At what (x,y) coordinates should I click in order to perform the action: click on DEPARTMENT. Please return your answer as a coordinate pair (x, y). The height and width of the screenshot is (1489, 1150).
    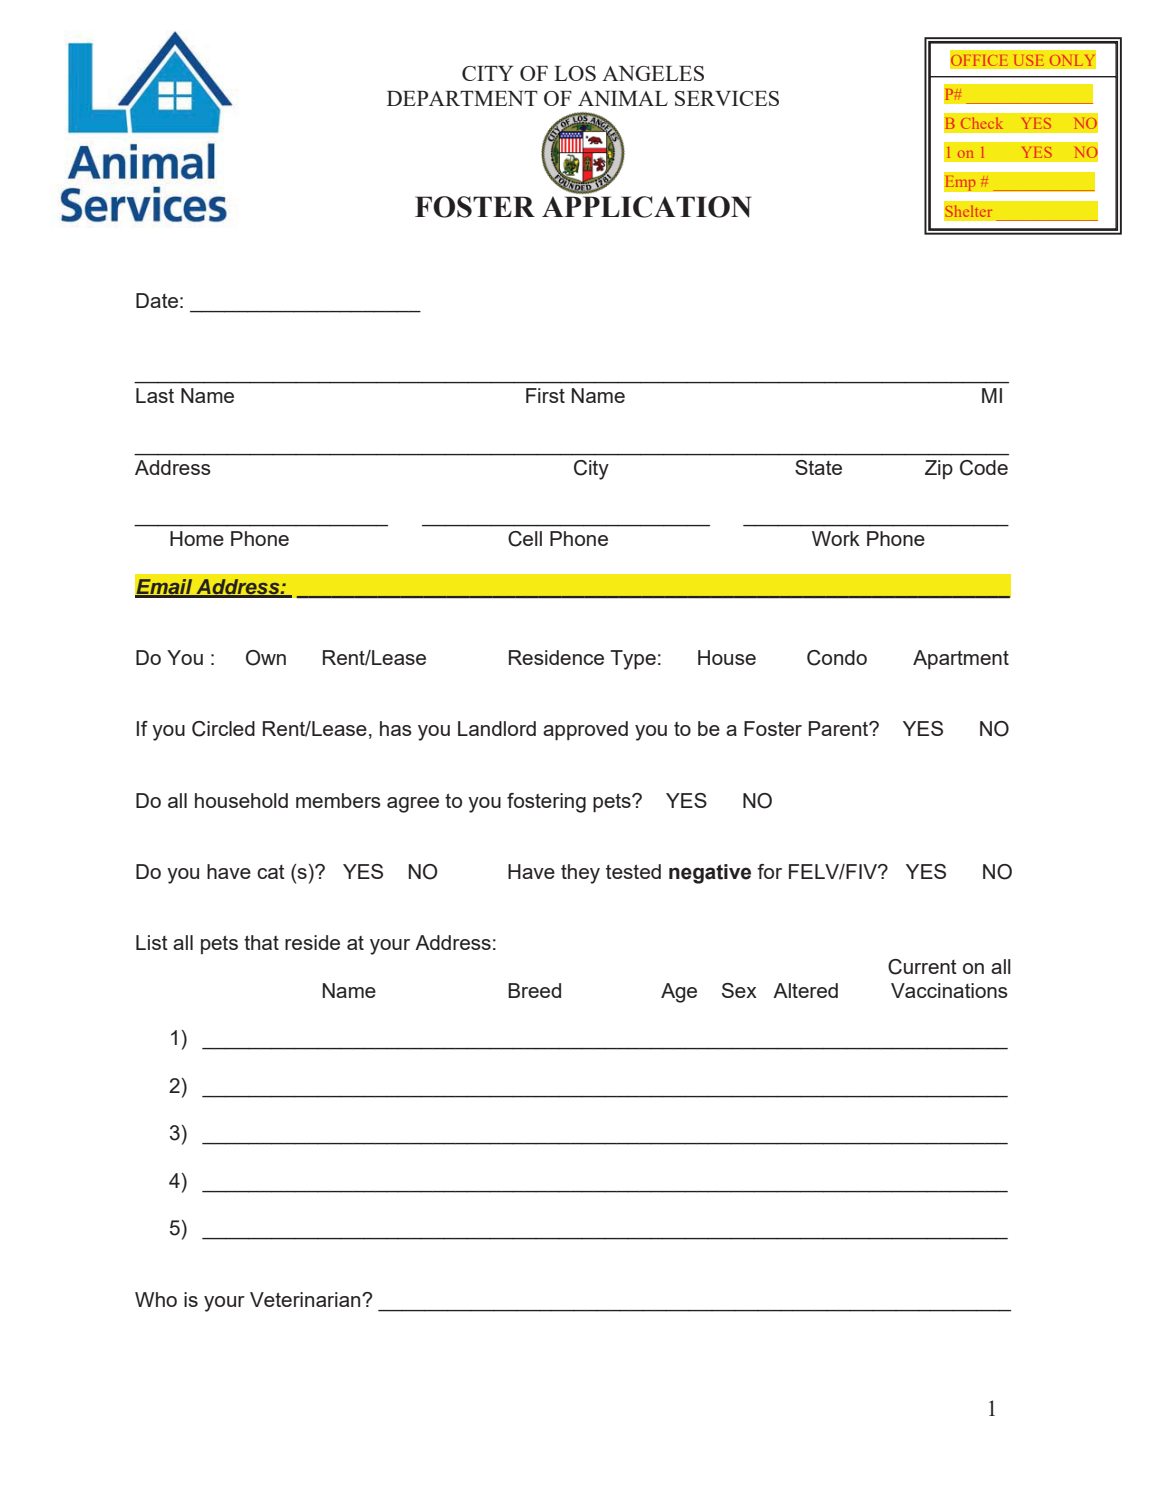
    Looking at the image, I should click on (462, 98).
